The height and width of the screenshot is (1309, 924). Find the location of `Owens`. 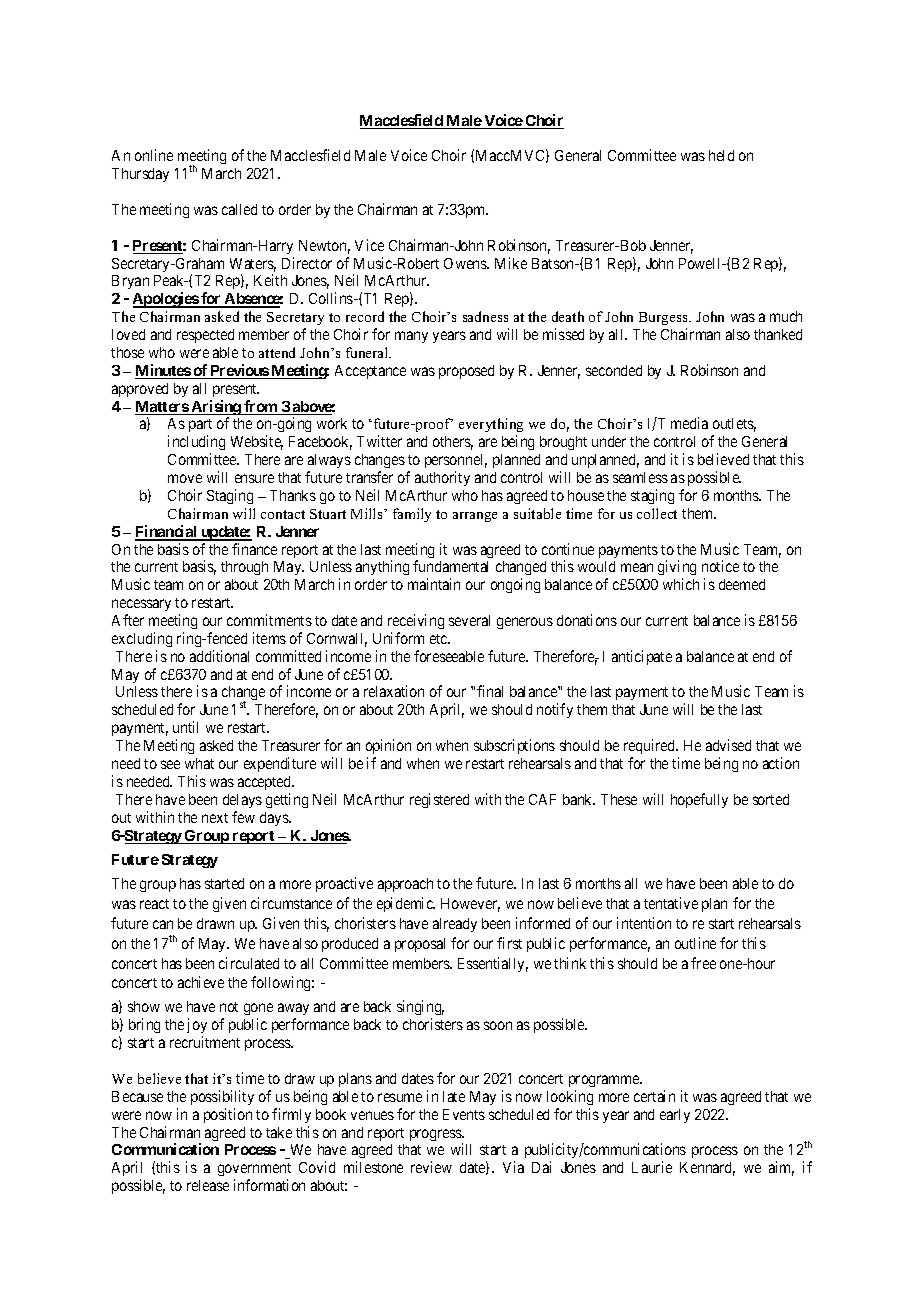

Owens is located at coordinates (466, 263).
